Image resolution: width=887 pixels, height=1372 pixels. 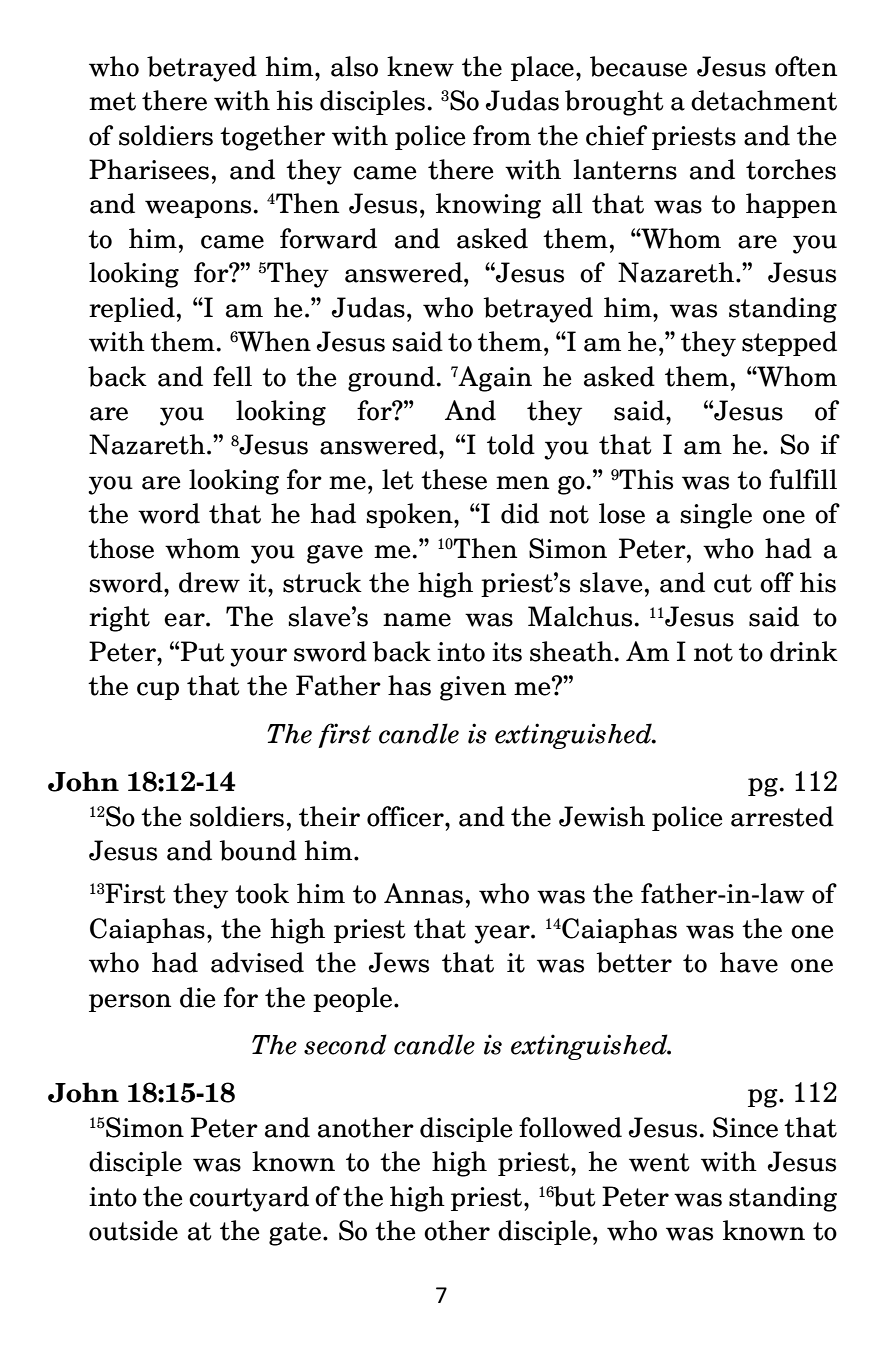 What do you see at coordinates (232, 376) in the screenshot?
I see `fell` at bounding box center [232, 376].
